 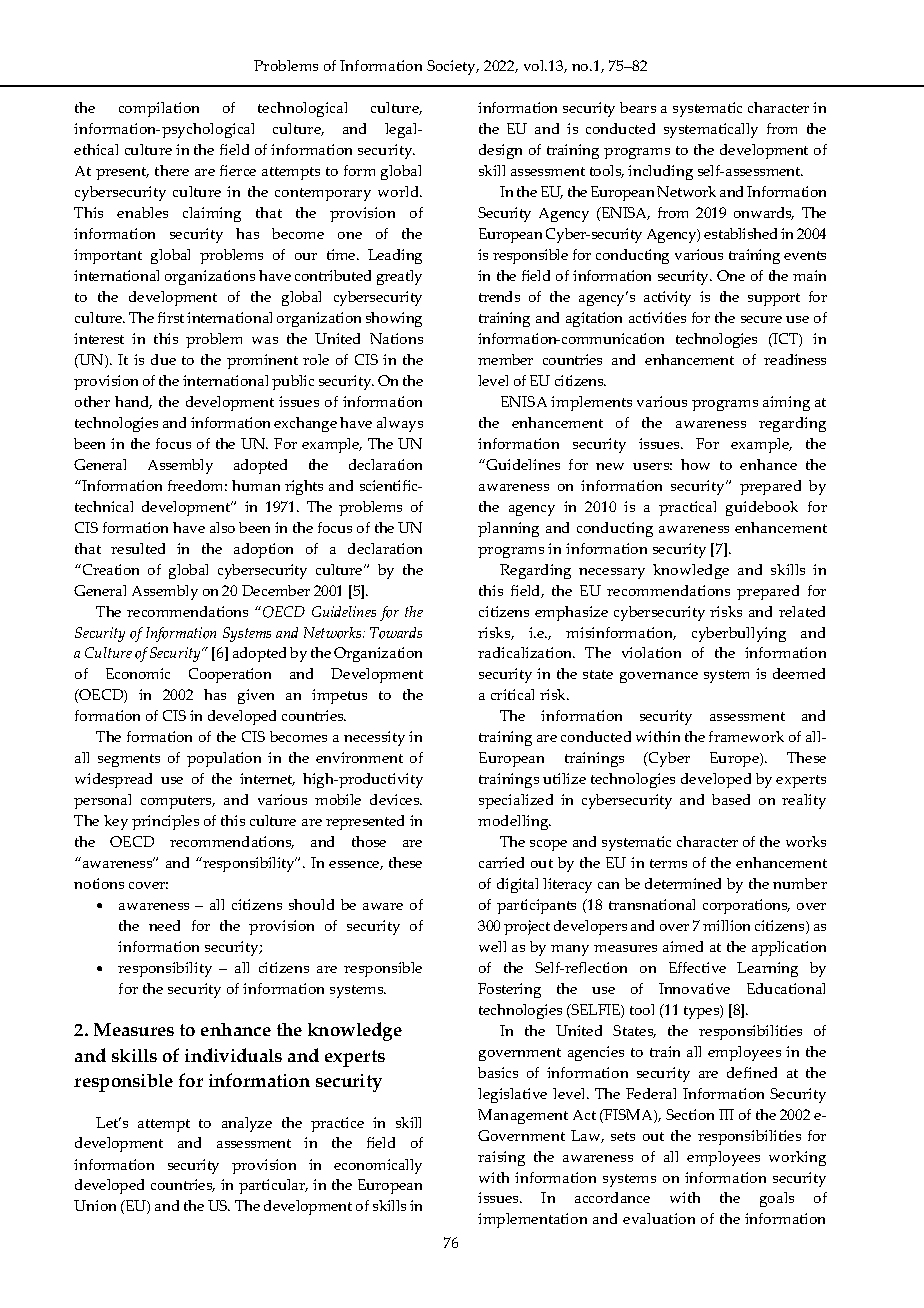 What do you see at coordinates (452, 67) in the screenshot?
I see `Society` at bounding box center [452, 67].
